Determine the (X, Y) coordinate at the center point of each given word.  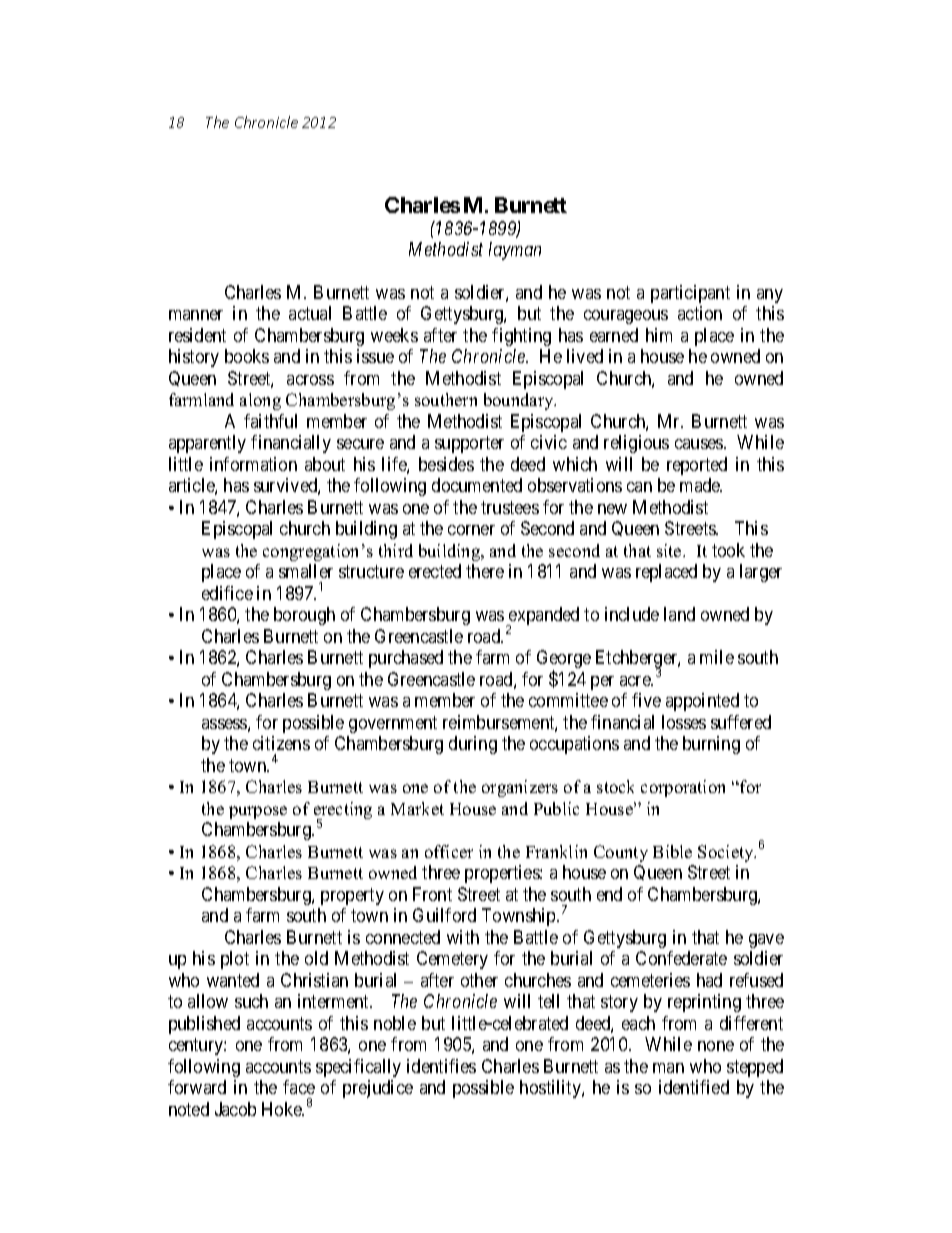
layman (515, 251)
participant (690, 294)
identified (694, 1087)
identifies (441, 1066)
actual (310, 313)
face (299, 1087)
